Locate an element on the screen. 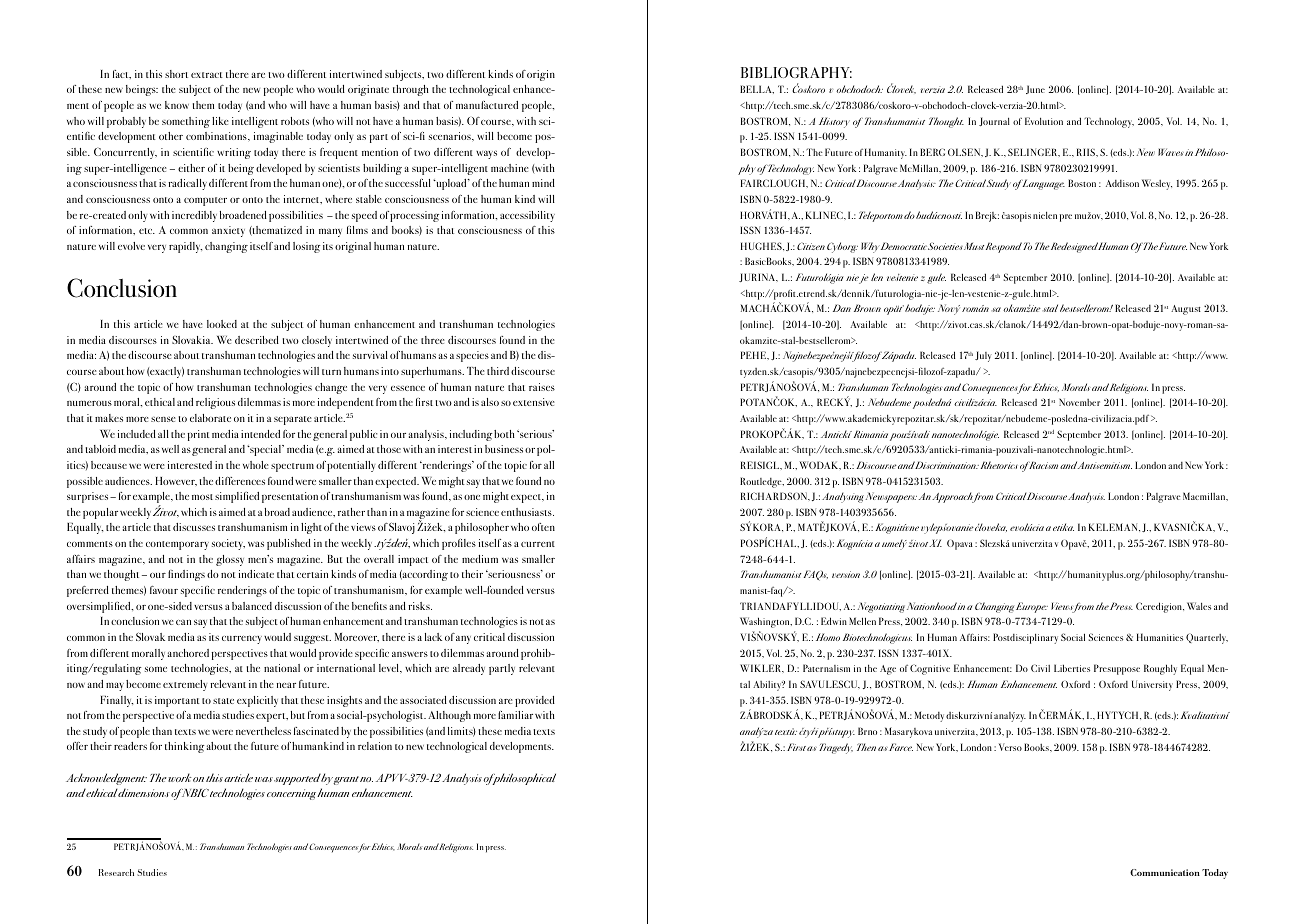 The width and height of the screenshot is (1295, 924). Research is located at coordinates (116, 872).
